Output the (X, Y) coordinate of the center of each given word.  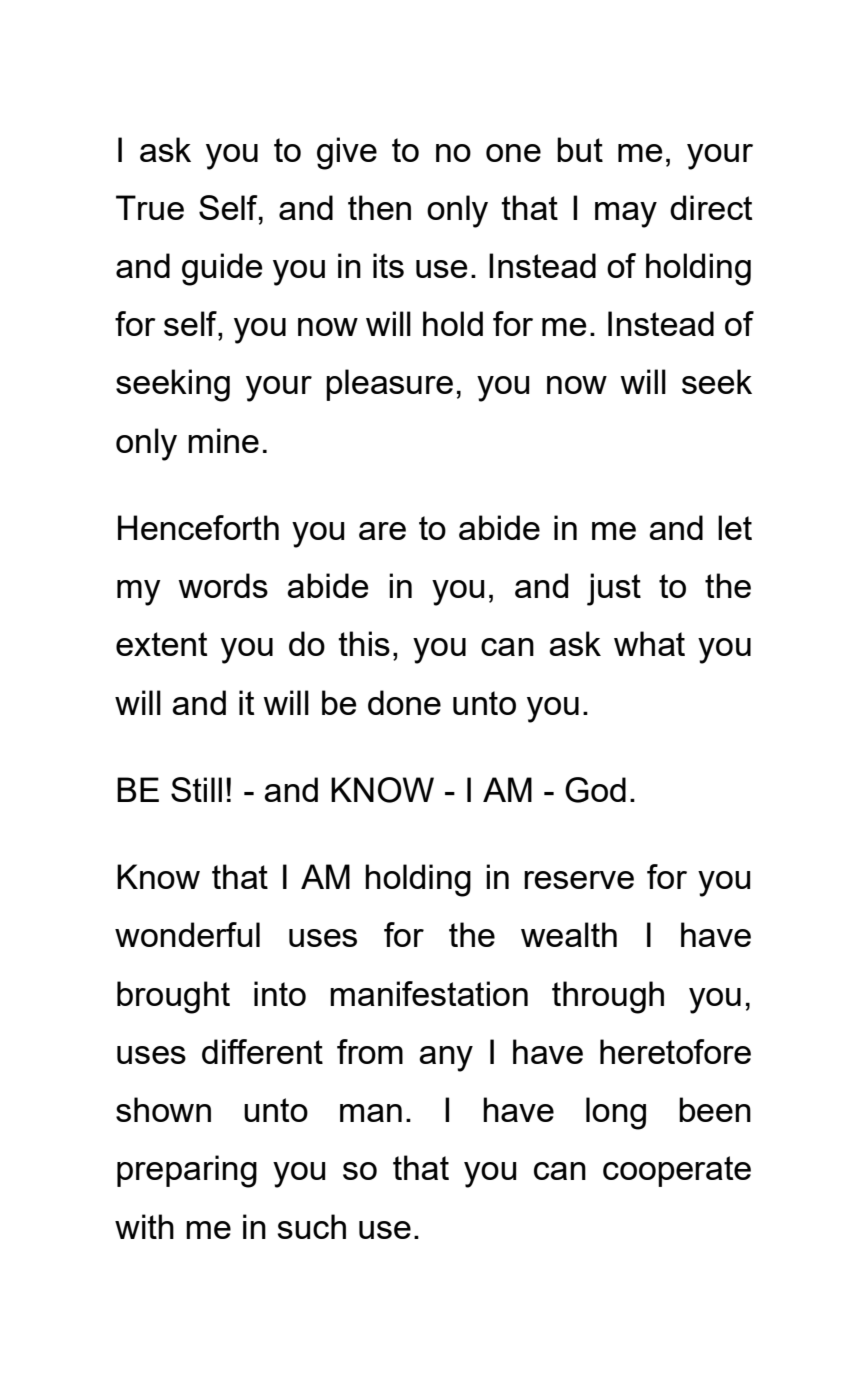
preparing (187, 1171)
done (404, 702)
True (150, 207)
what (649, 643)
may (626, 215)
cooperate (677, 1171)
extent (162, 644)
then (379, 207)
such (311, 1226)
